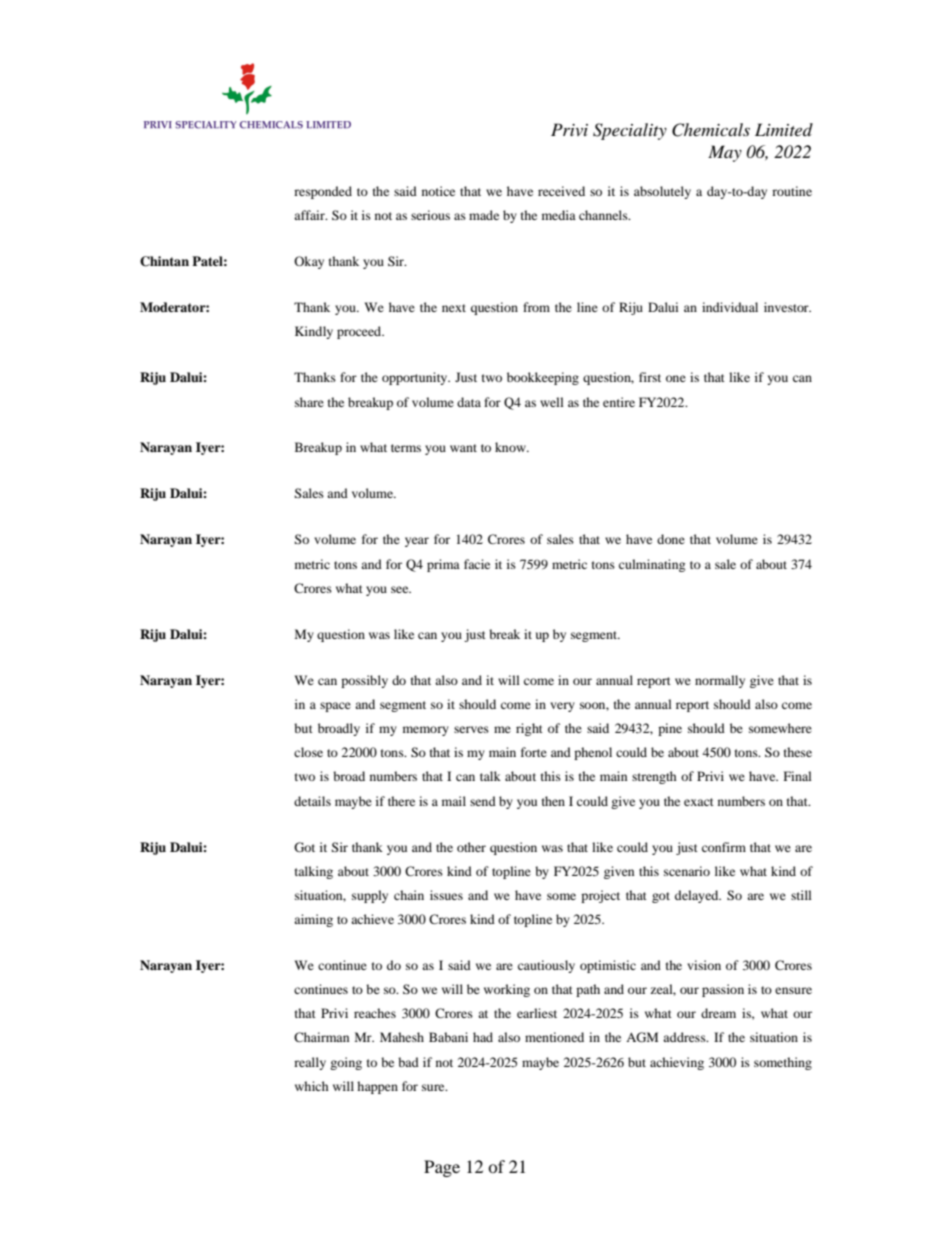 The height and width of the screenshot is (1233, 952). What do you see at coordinates (711, 130) in the screenshot?
I see `Chemicals` at bounding box center [711, 130].
